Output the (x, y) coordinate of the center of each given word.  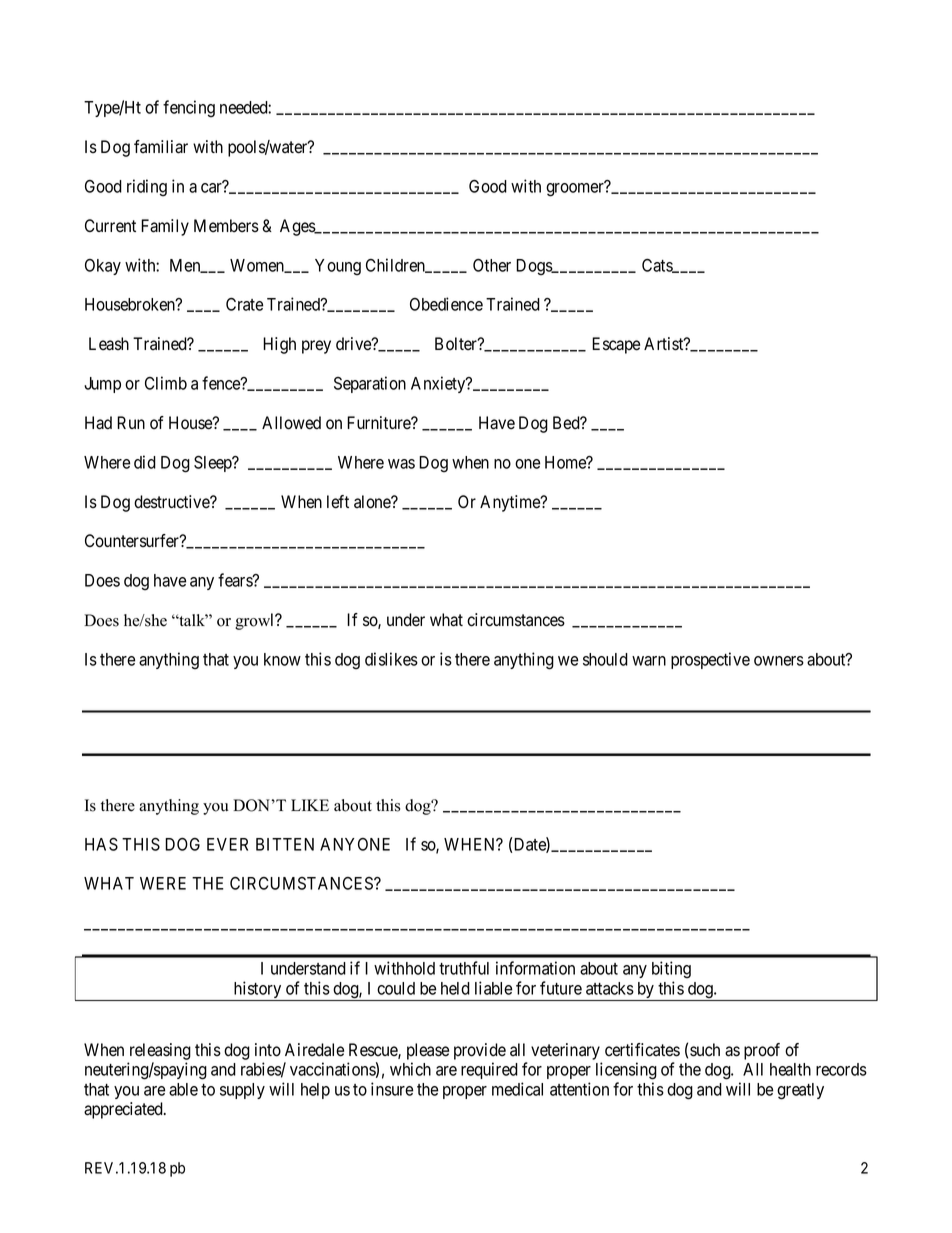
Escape (616, 345)
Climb (166, 383)
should (605, 659)
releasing (160, 1051)
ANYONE (355, 844)
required (489, 1070)
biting (671, 970)
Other (492, 265)
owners (779, 661)
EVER (227, 844)
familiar (161, 147)
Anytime (511, 503)
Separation (370, 384)
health (790, 1069)
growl (256, 621)
